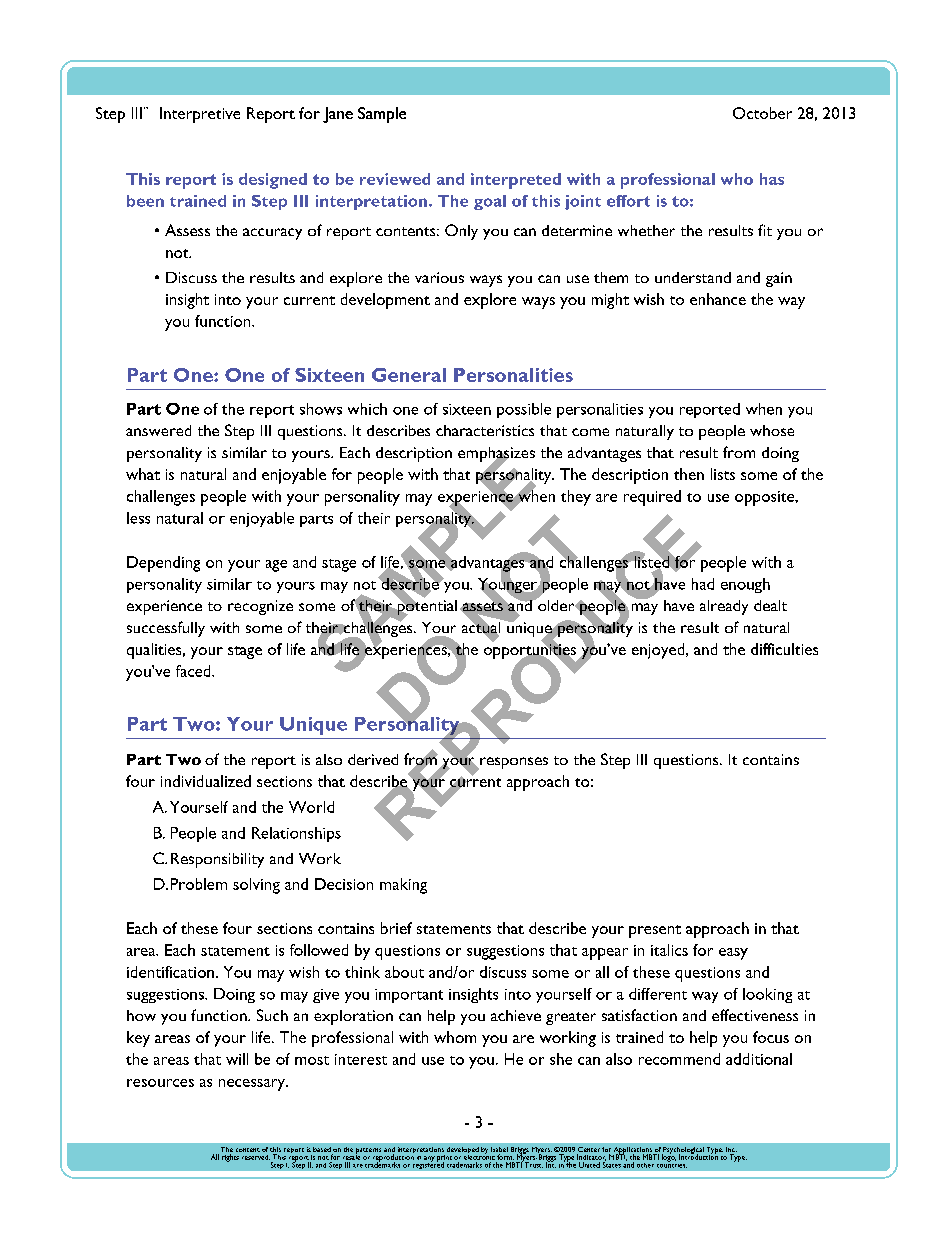 Image resolution: width=952 pixels, height=1233 pixels. I want to click on October, so click(762, 113).
